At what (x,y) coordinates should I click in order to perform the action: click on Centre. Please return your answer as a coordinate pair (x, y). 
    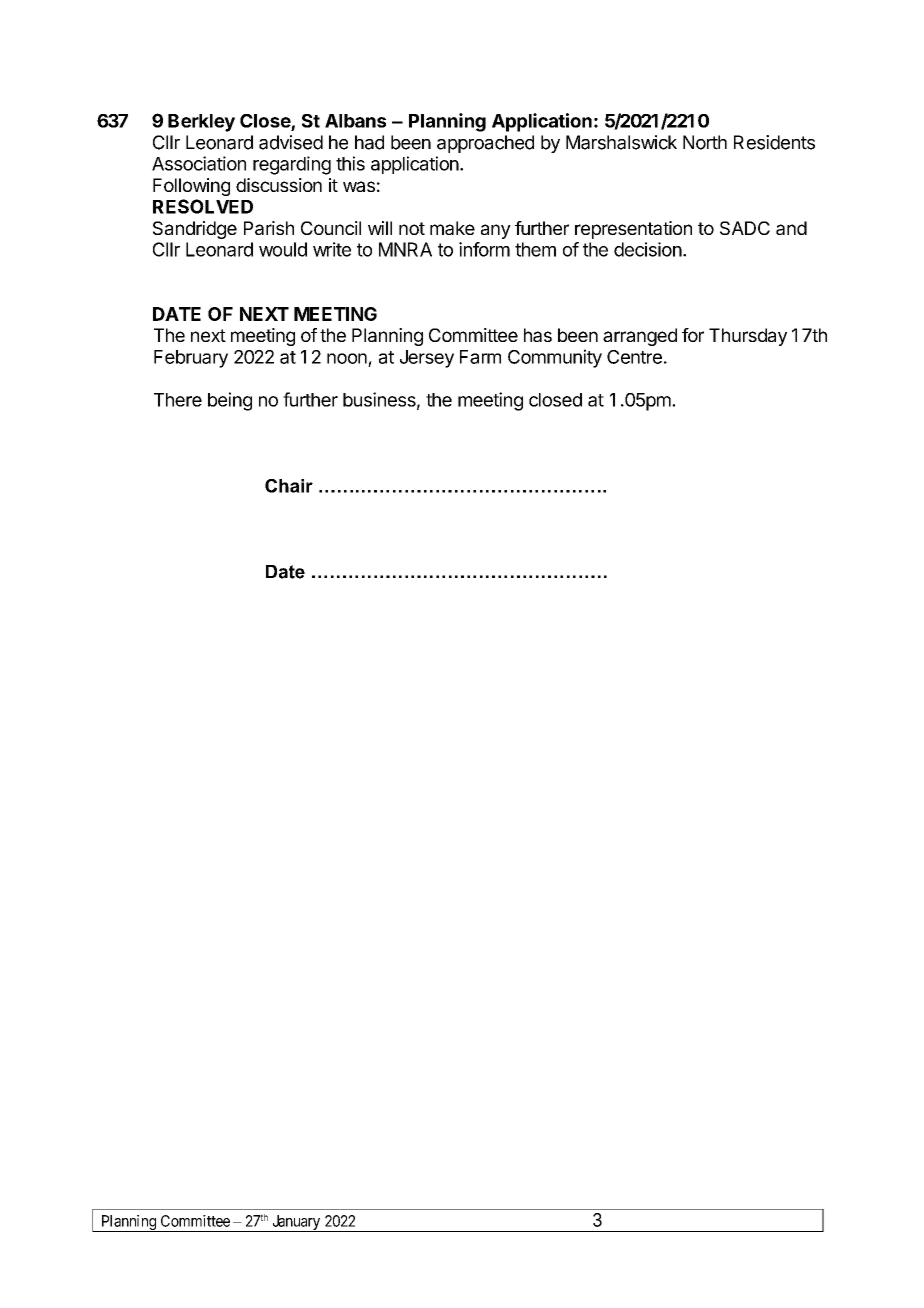
    Looking at the image, I should click on (634, 357).
